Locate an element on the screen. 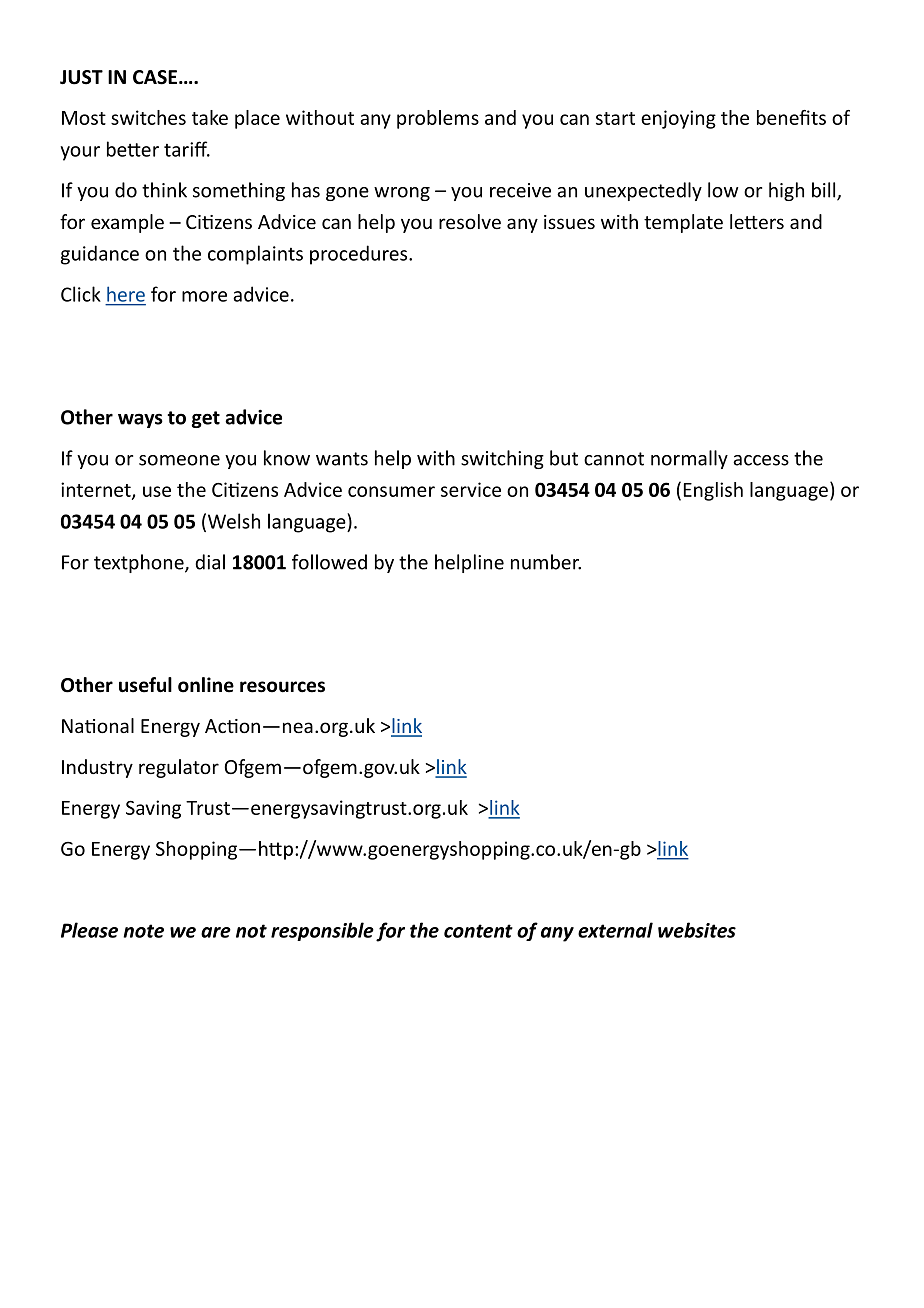  note is located at coordinates (143, 931).
